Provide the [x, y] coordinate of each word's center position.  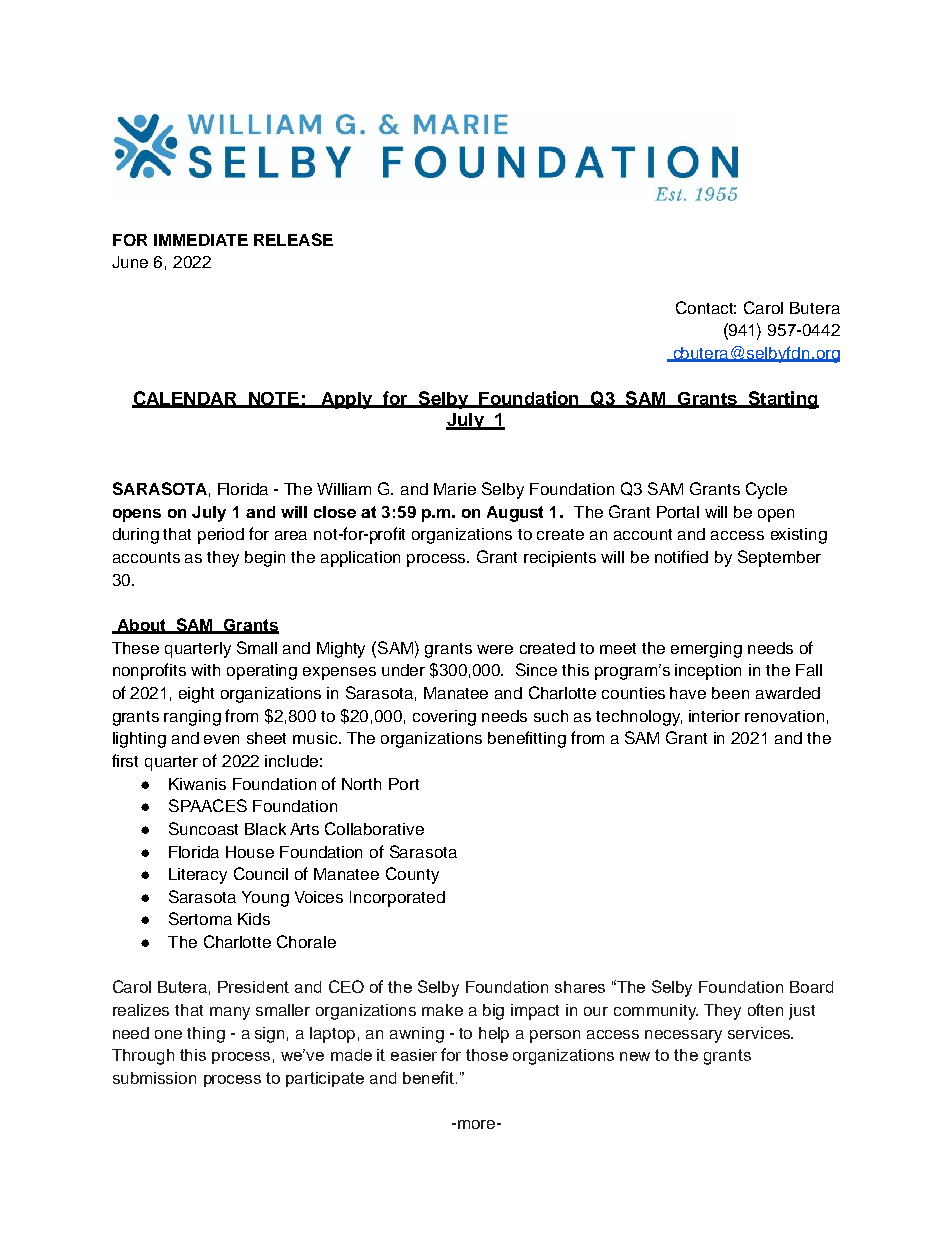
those [487, 1055]
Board [811, 987]
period [221, 536]
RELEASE [293, 239]
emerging [706, 650]
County [412, 875]
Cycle [766, 490]
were [495, 649]
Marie [455, 489]
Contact [706, 307]
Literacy [198, 876]
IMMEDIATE [201, 240]
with [205, 670]
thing [206, 1035]
